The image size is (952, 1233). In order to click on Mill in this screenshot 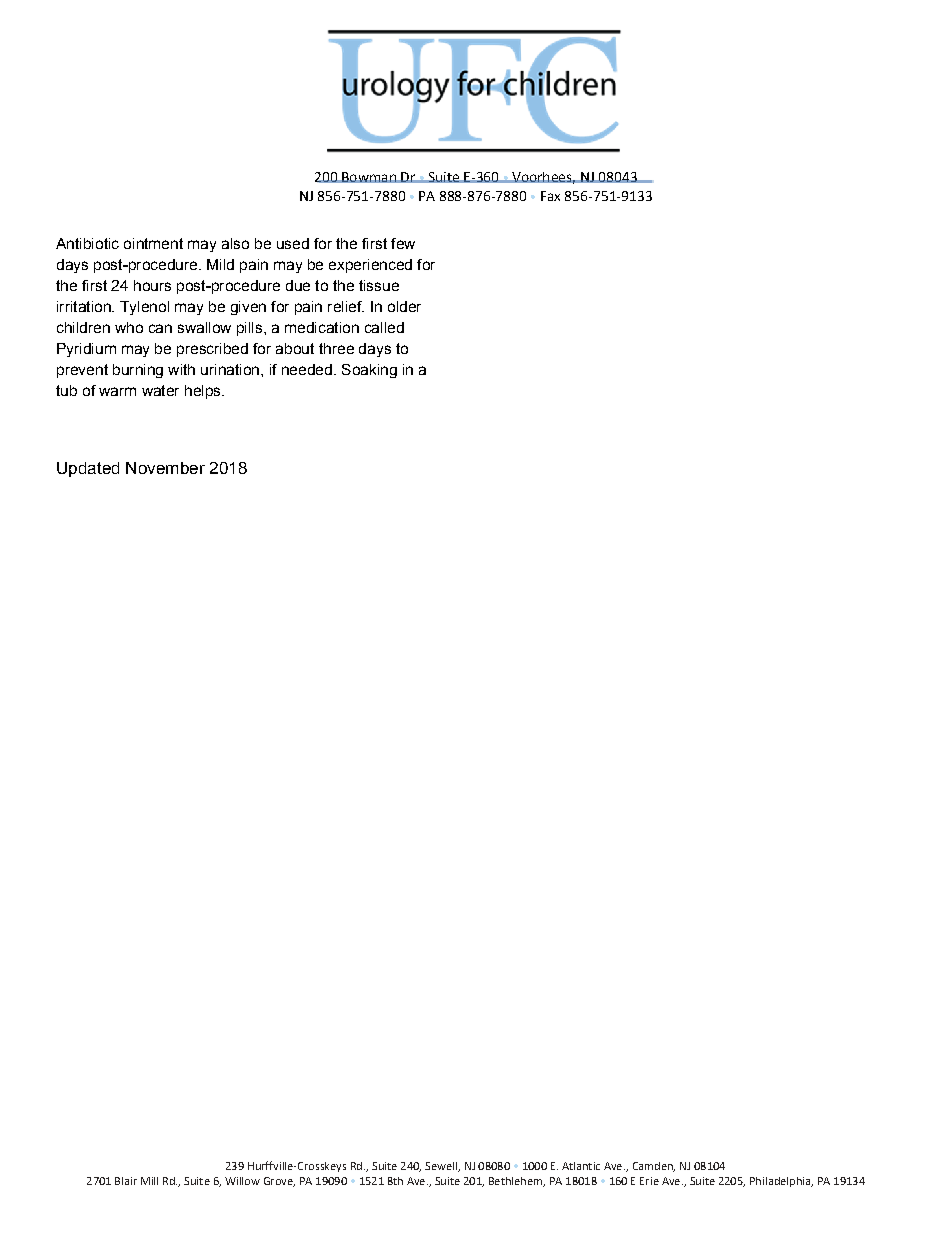, I will do `click(149, 1181)`.
